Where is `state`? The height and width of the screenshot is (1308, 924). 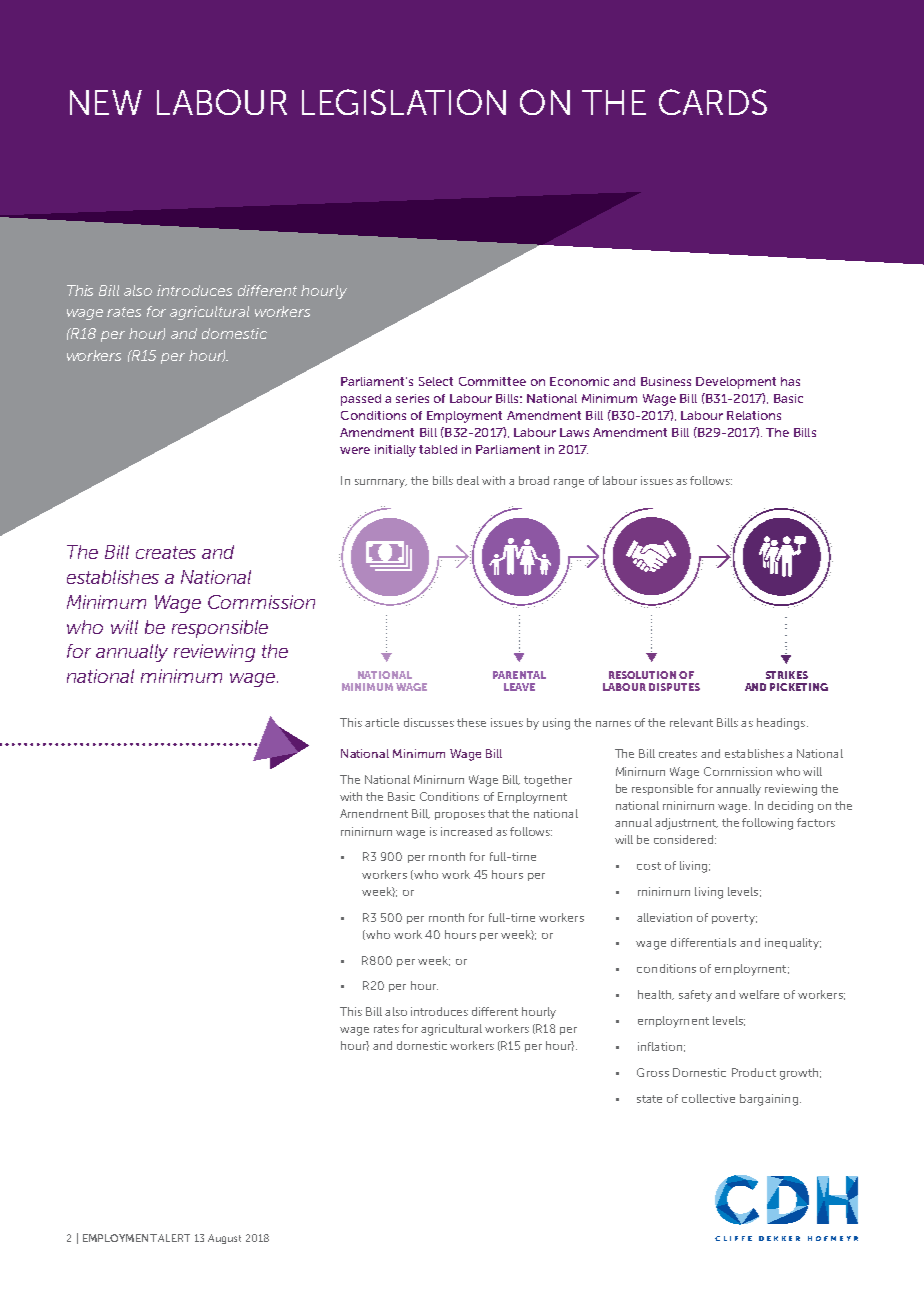
state is located at coordinates (649, 1099).
